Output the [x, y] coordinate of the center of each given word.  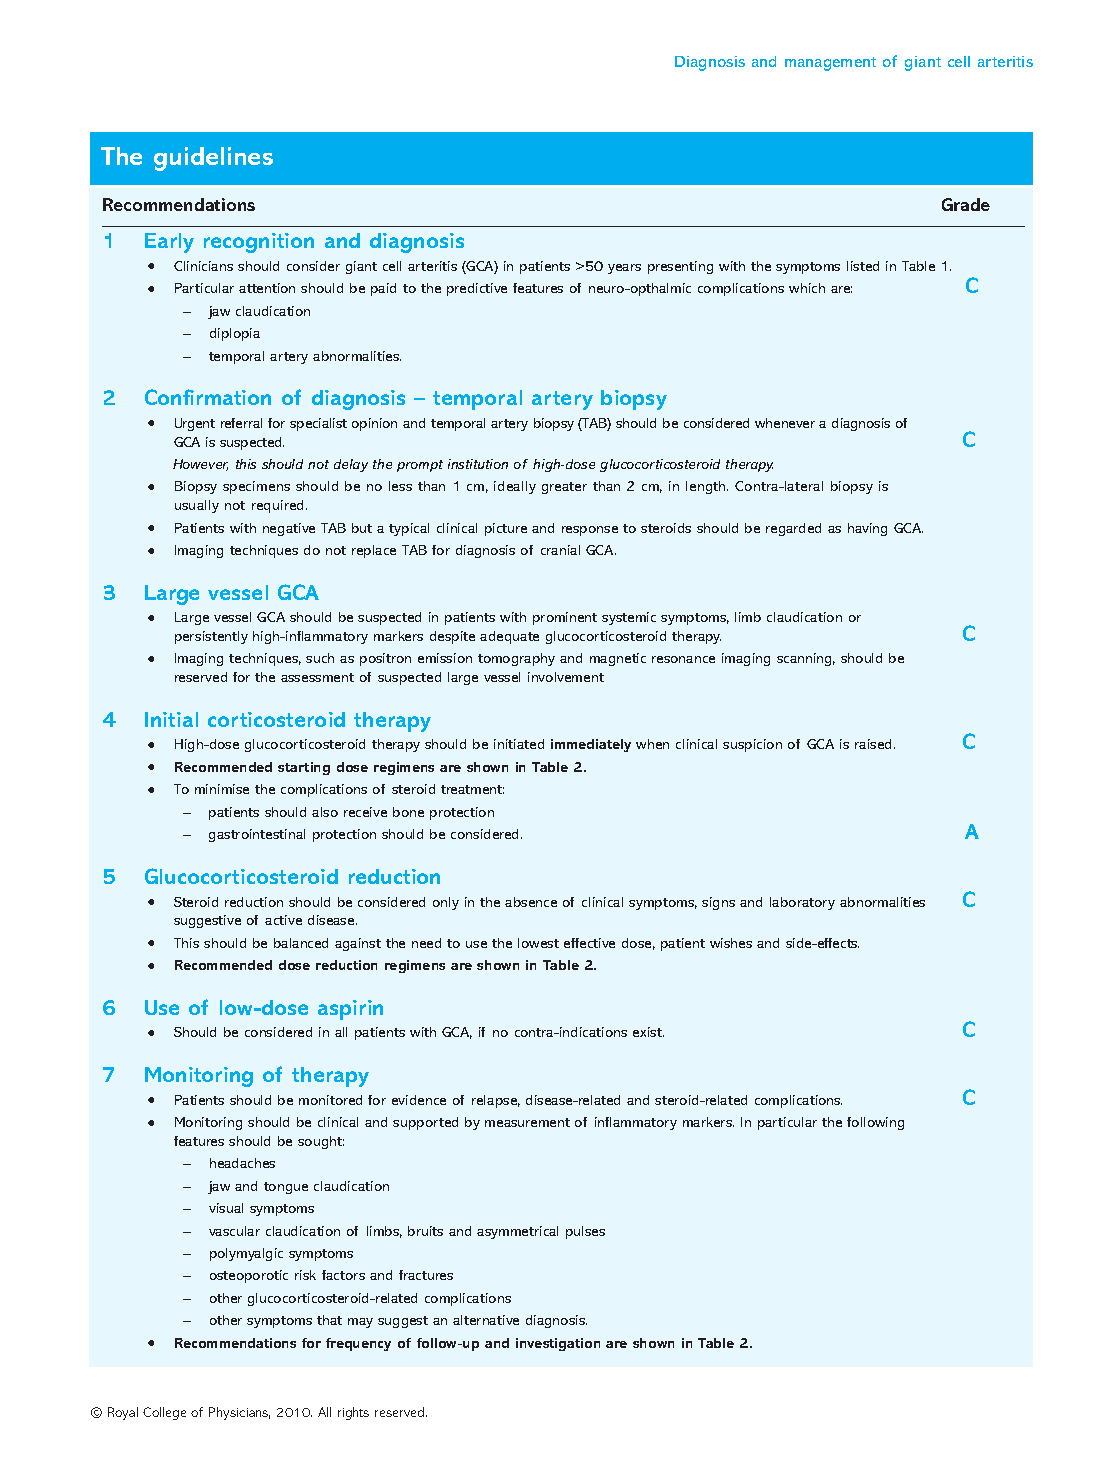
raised [875, 744]
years [624, 269]
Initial [171, 719]
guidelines [213, 159]
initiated [519, 744]
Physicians [239, 1413]
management [830, 64]
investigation [558, 1344]
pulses [585, 1232]
